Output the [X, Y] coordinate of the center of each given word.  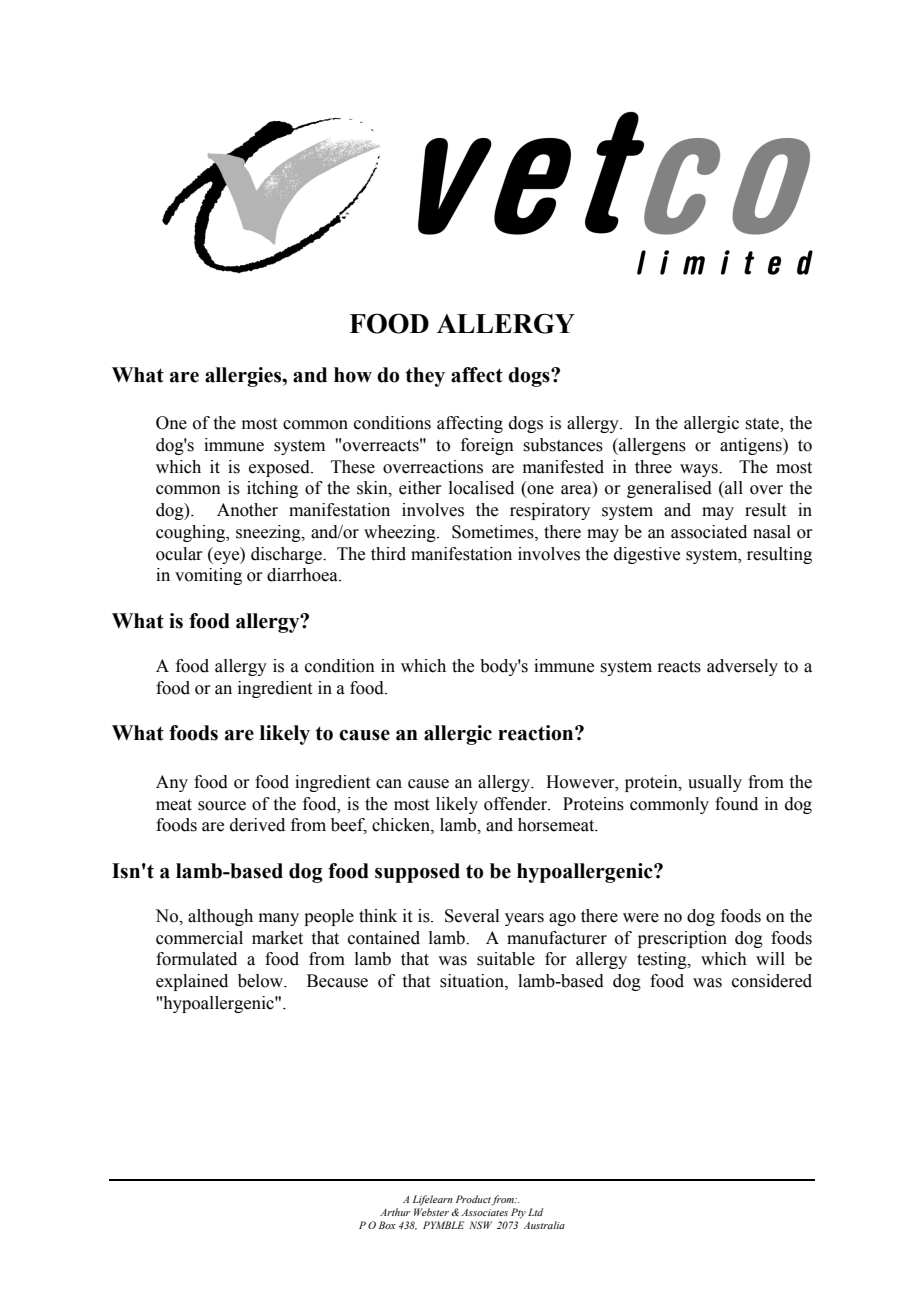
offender [517, 804]
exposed [280, 468]
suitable [506, 959]
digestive [647, 555]
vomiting [208, 576]
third [388, 554]
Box [387, 1225]
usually [715, 783]
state [763, 425]
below [262, 981]
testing [663, 960]
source [222, 806]
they [425, 377]
